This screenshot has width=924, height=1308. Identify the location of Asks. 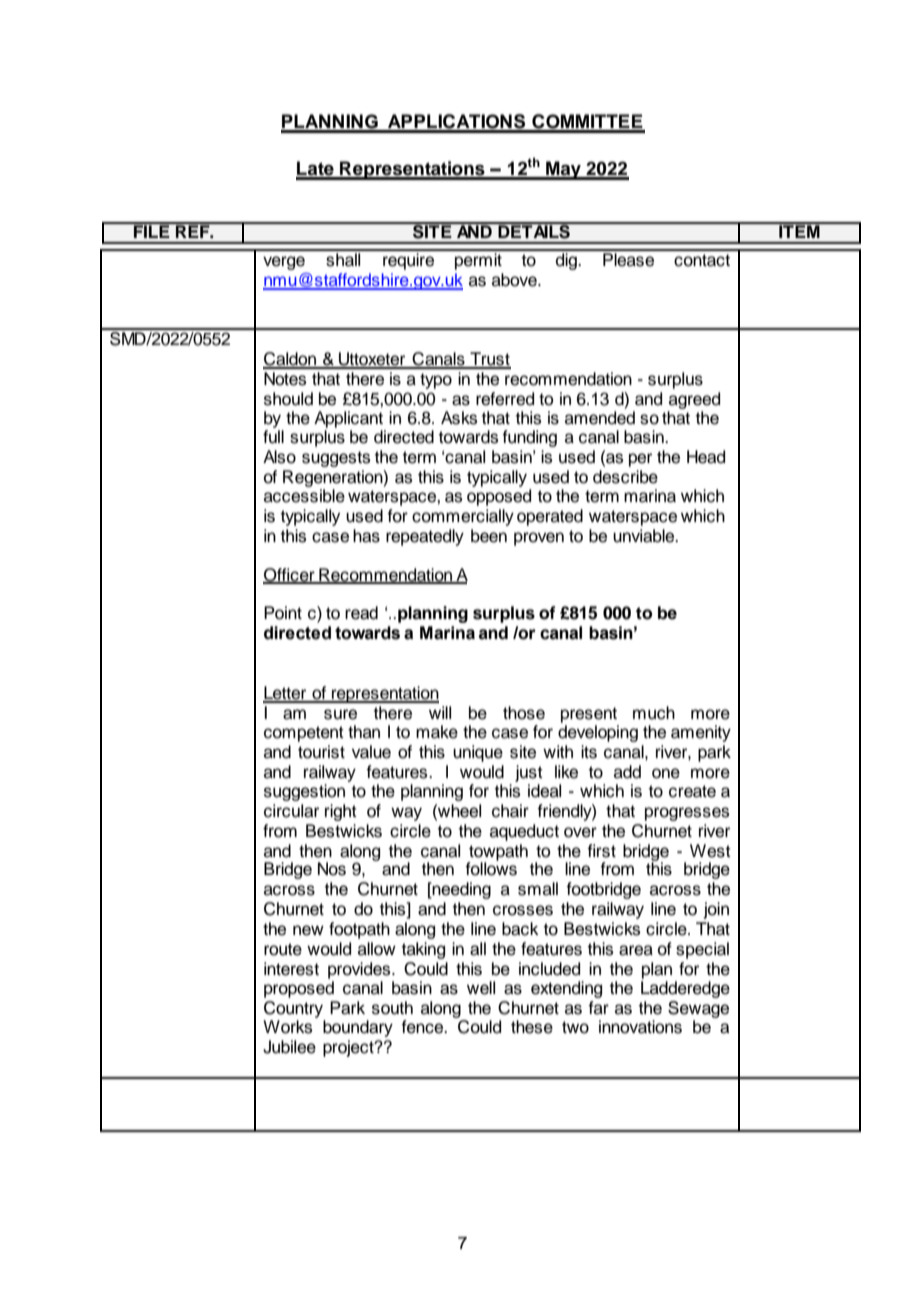
(459, 418).
